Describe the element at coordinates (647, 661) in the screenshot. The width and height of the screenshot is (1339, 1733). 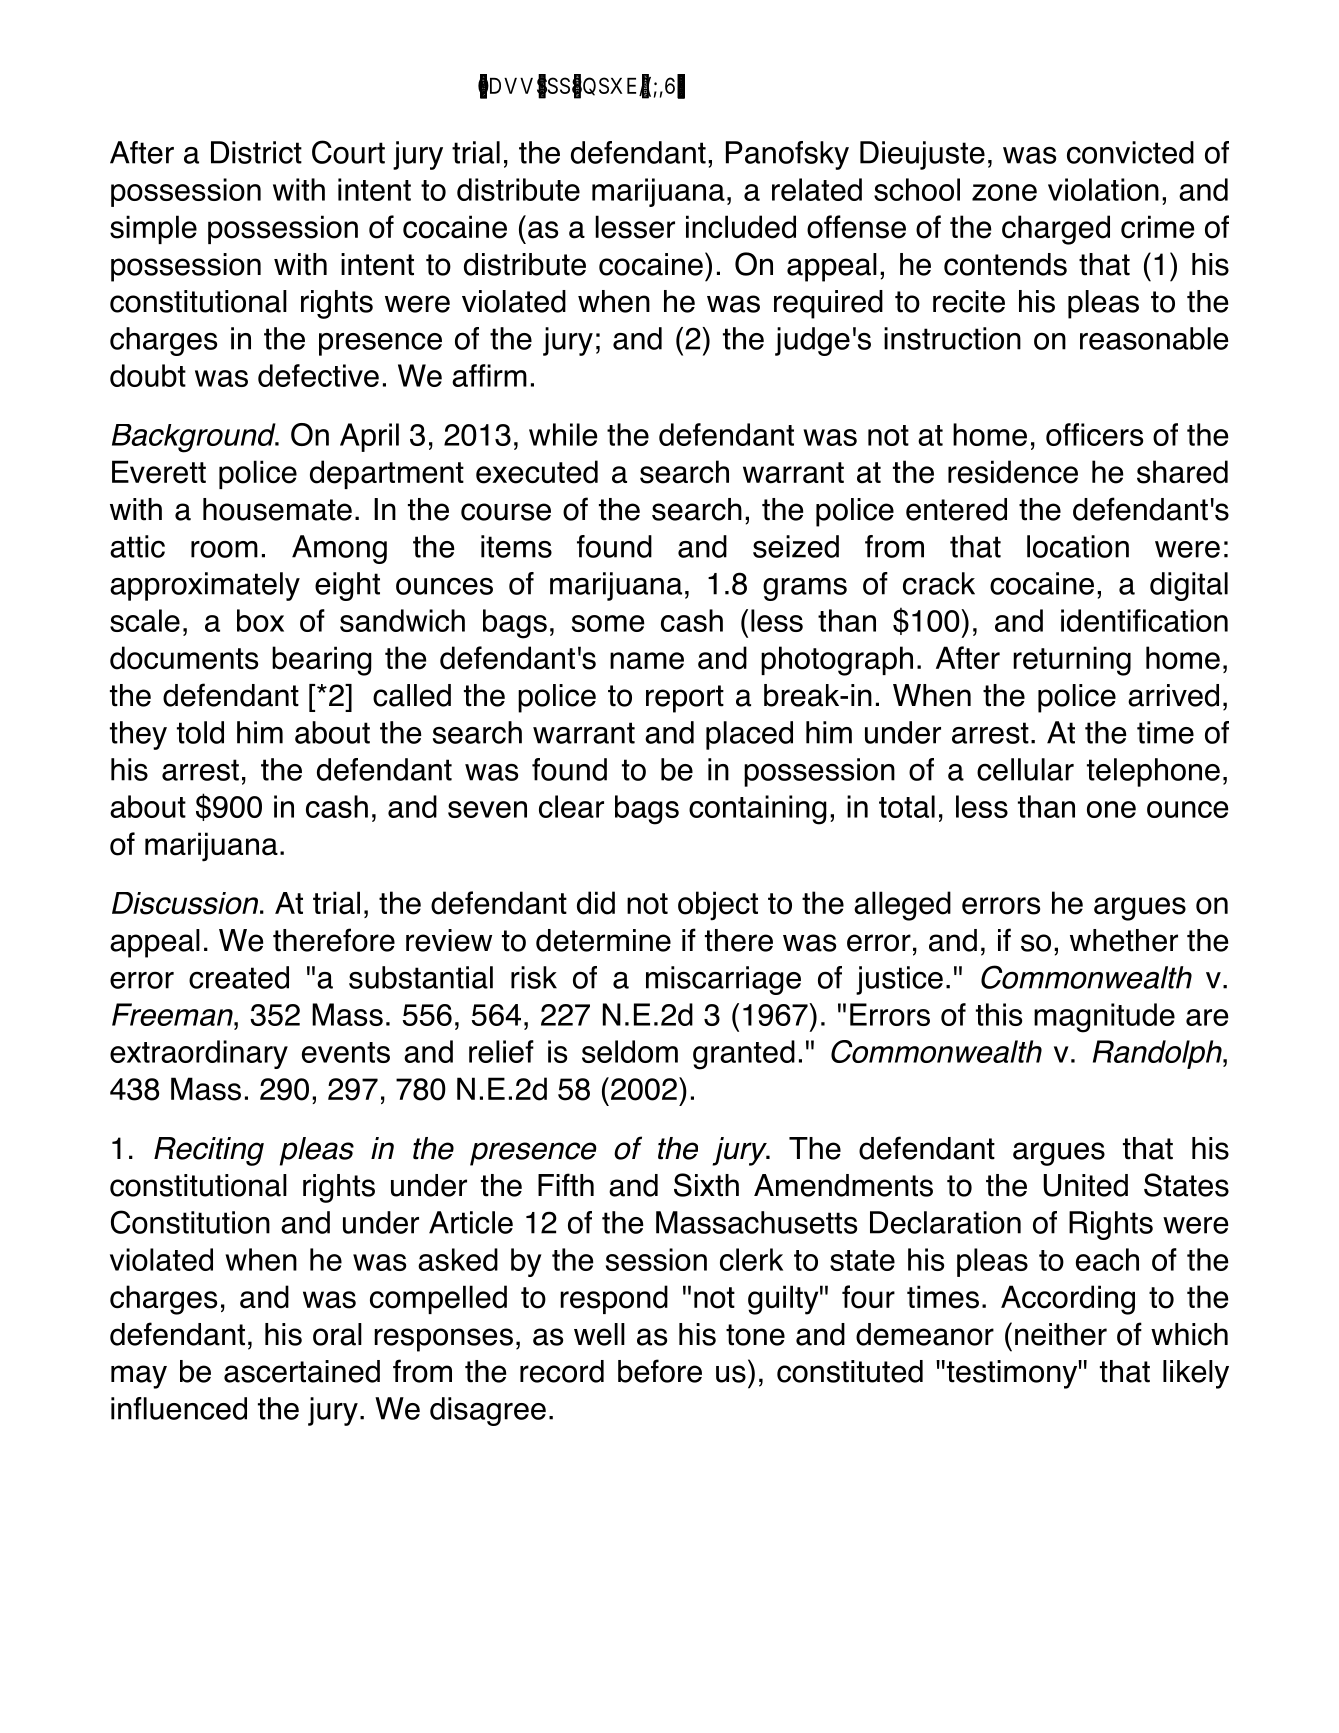
I see `name` at that location.
